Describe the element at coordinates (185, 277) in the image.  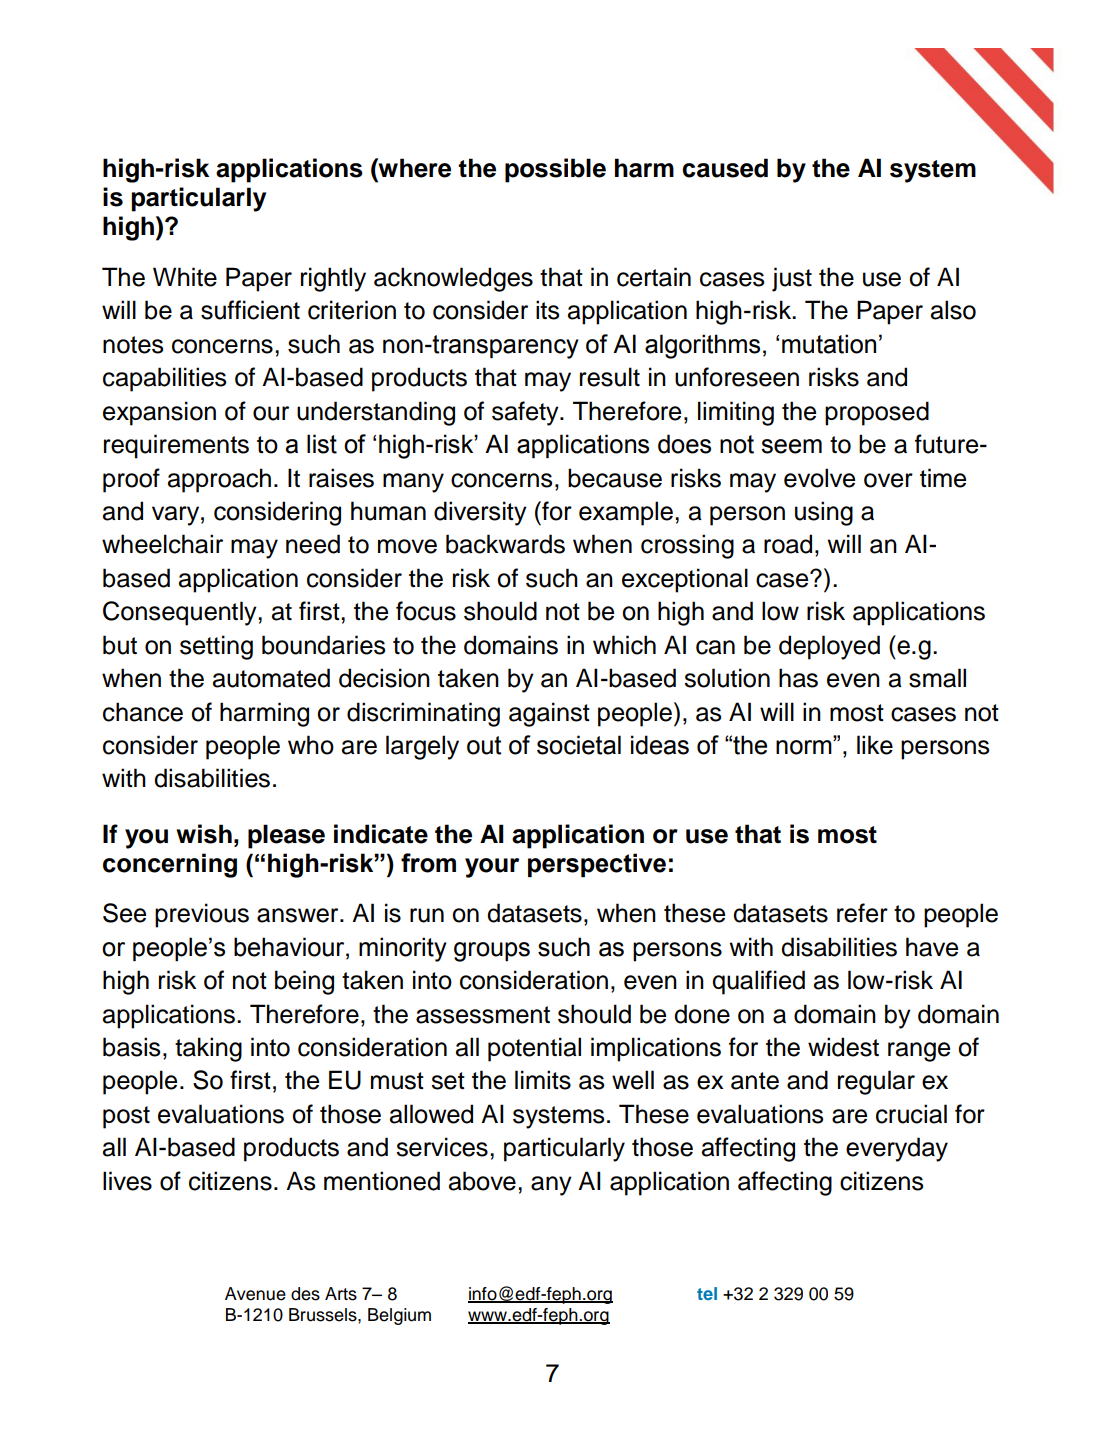
I see `White` at that location.
